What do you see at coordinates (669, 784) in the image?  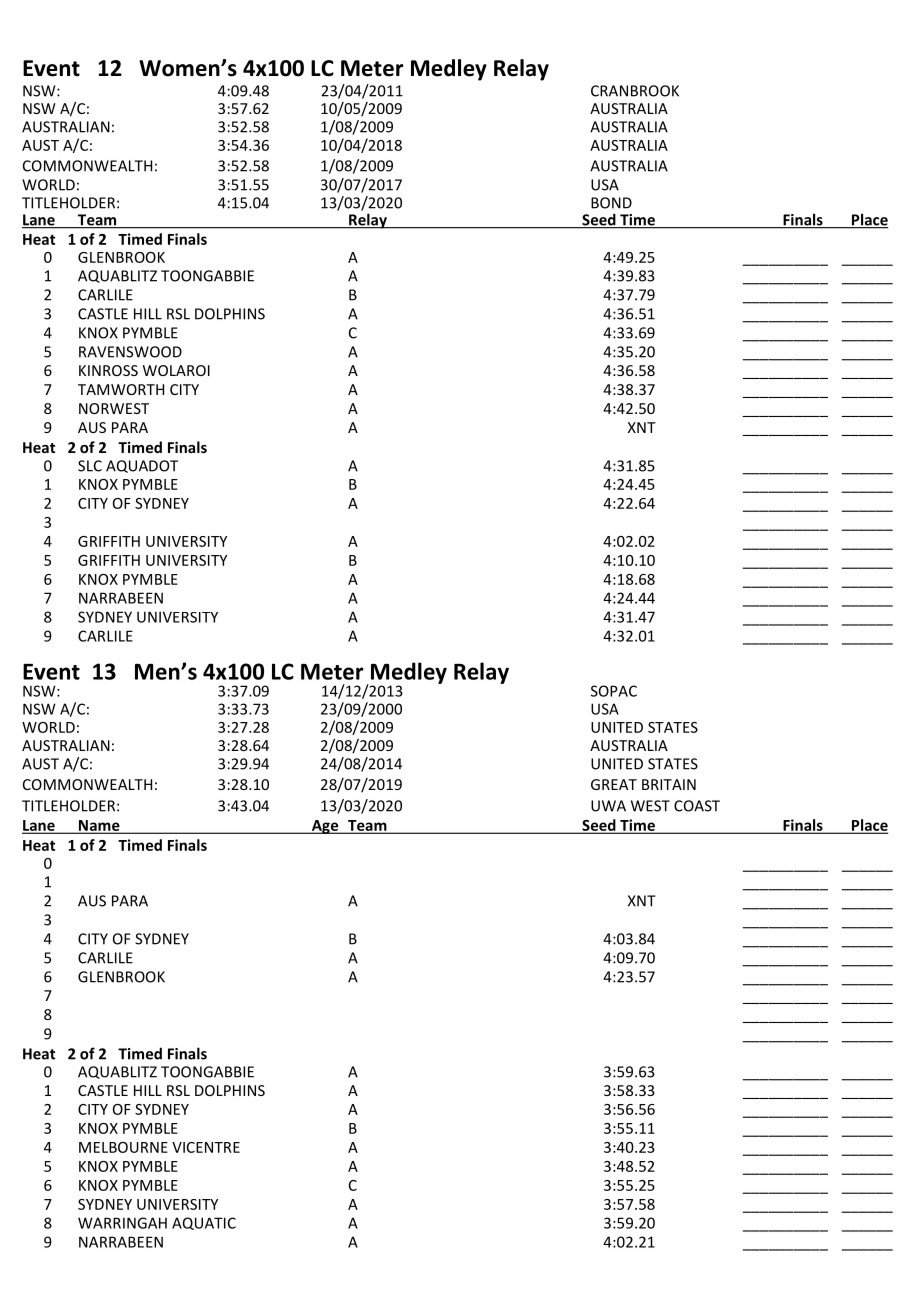 I see `BRITAIN` at bounding box center [669, 784].
